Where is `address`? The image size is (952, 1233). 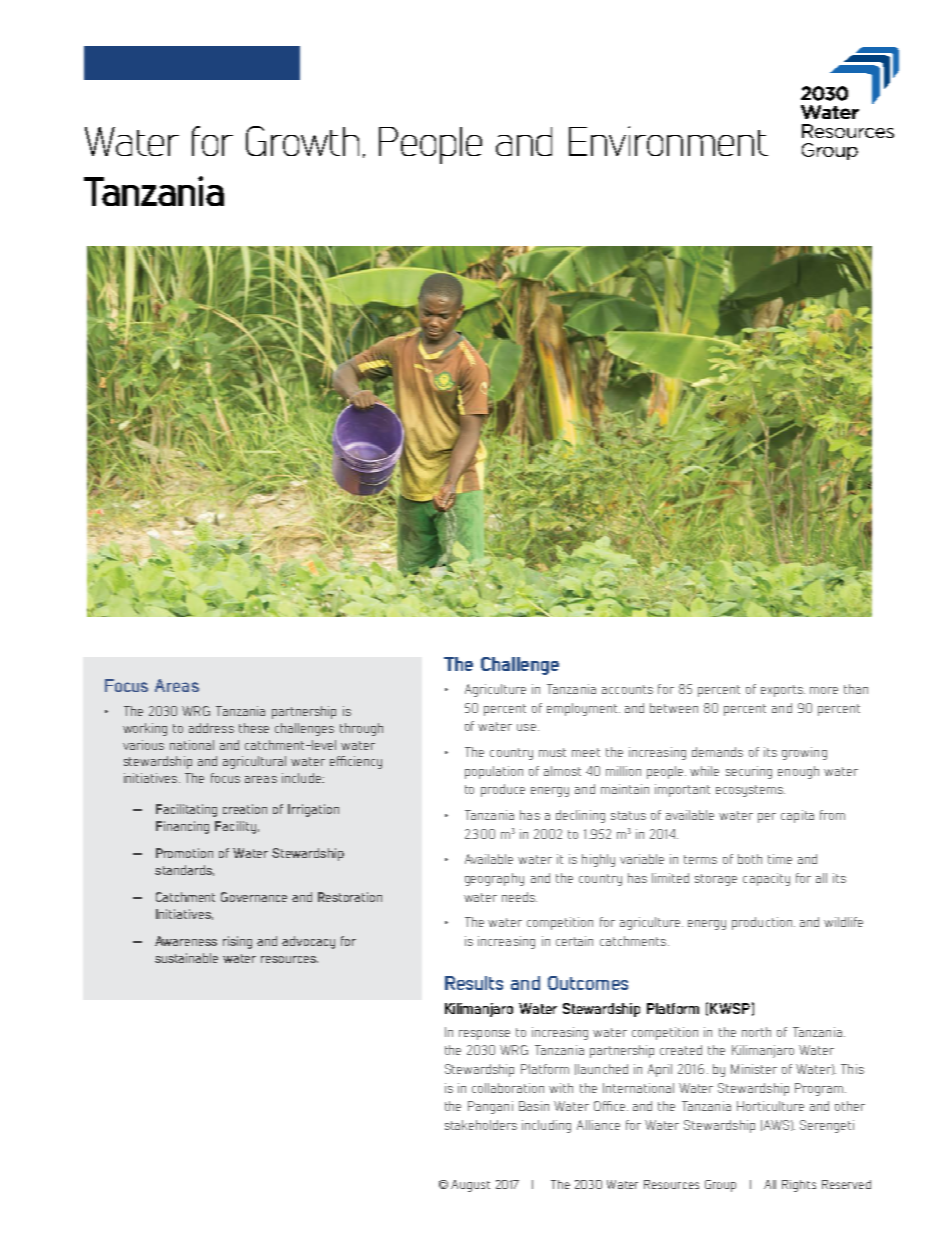 address is located at coordinates (211, 728).
